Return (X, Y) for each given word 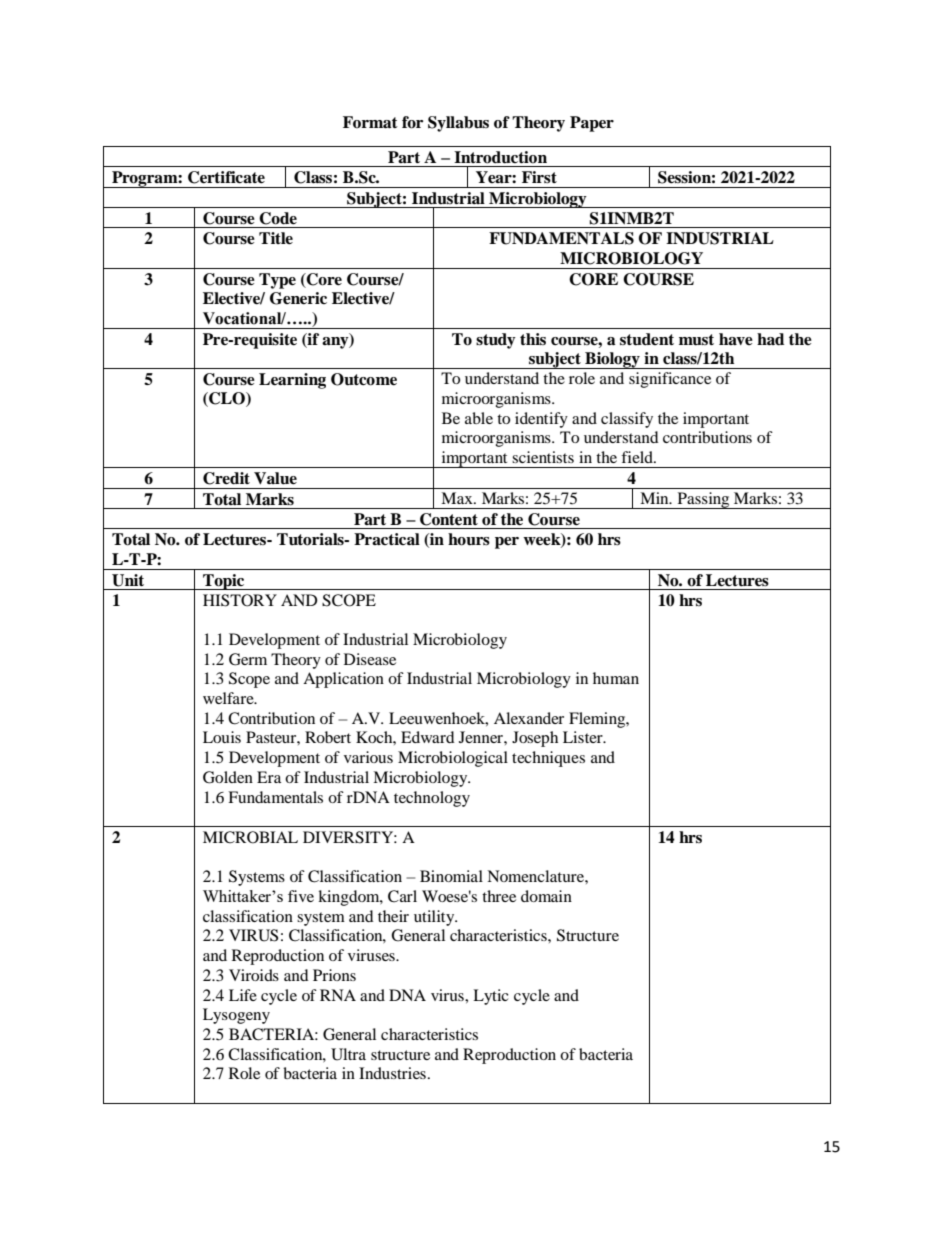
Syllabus (458, 124)
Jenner (482, 737)
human (616, 678)
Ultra (348, 1054)
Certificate (226, 177)
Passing (703, 500)
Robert (328, 737)
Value (275, 478)
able (479, 418)
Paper (592, 124)
